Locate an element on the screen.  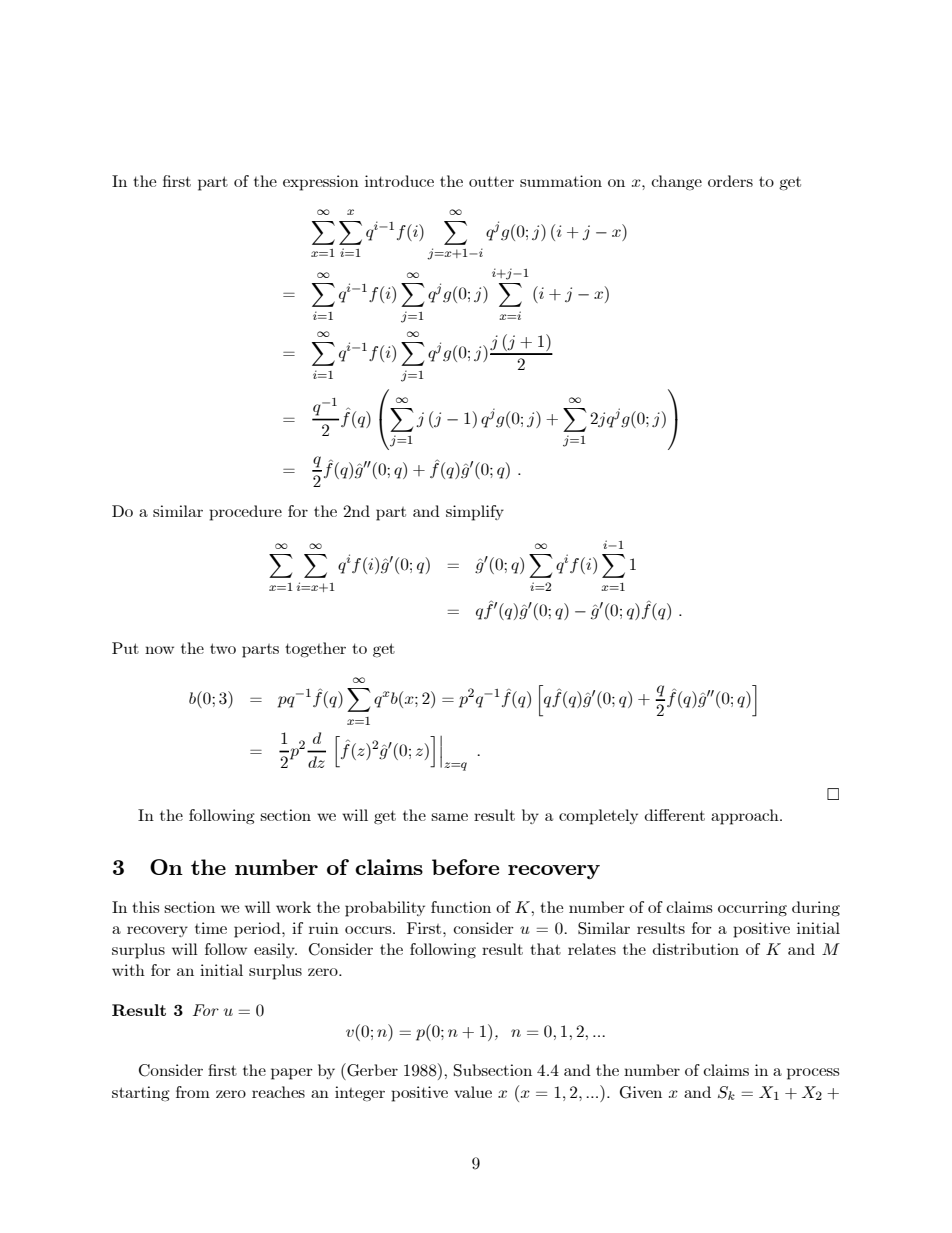
now is located at coordinates (159, 650).
